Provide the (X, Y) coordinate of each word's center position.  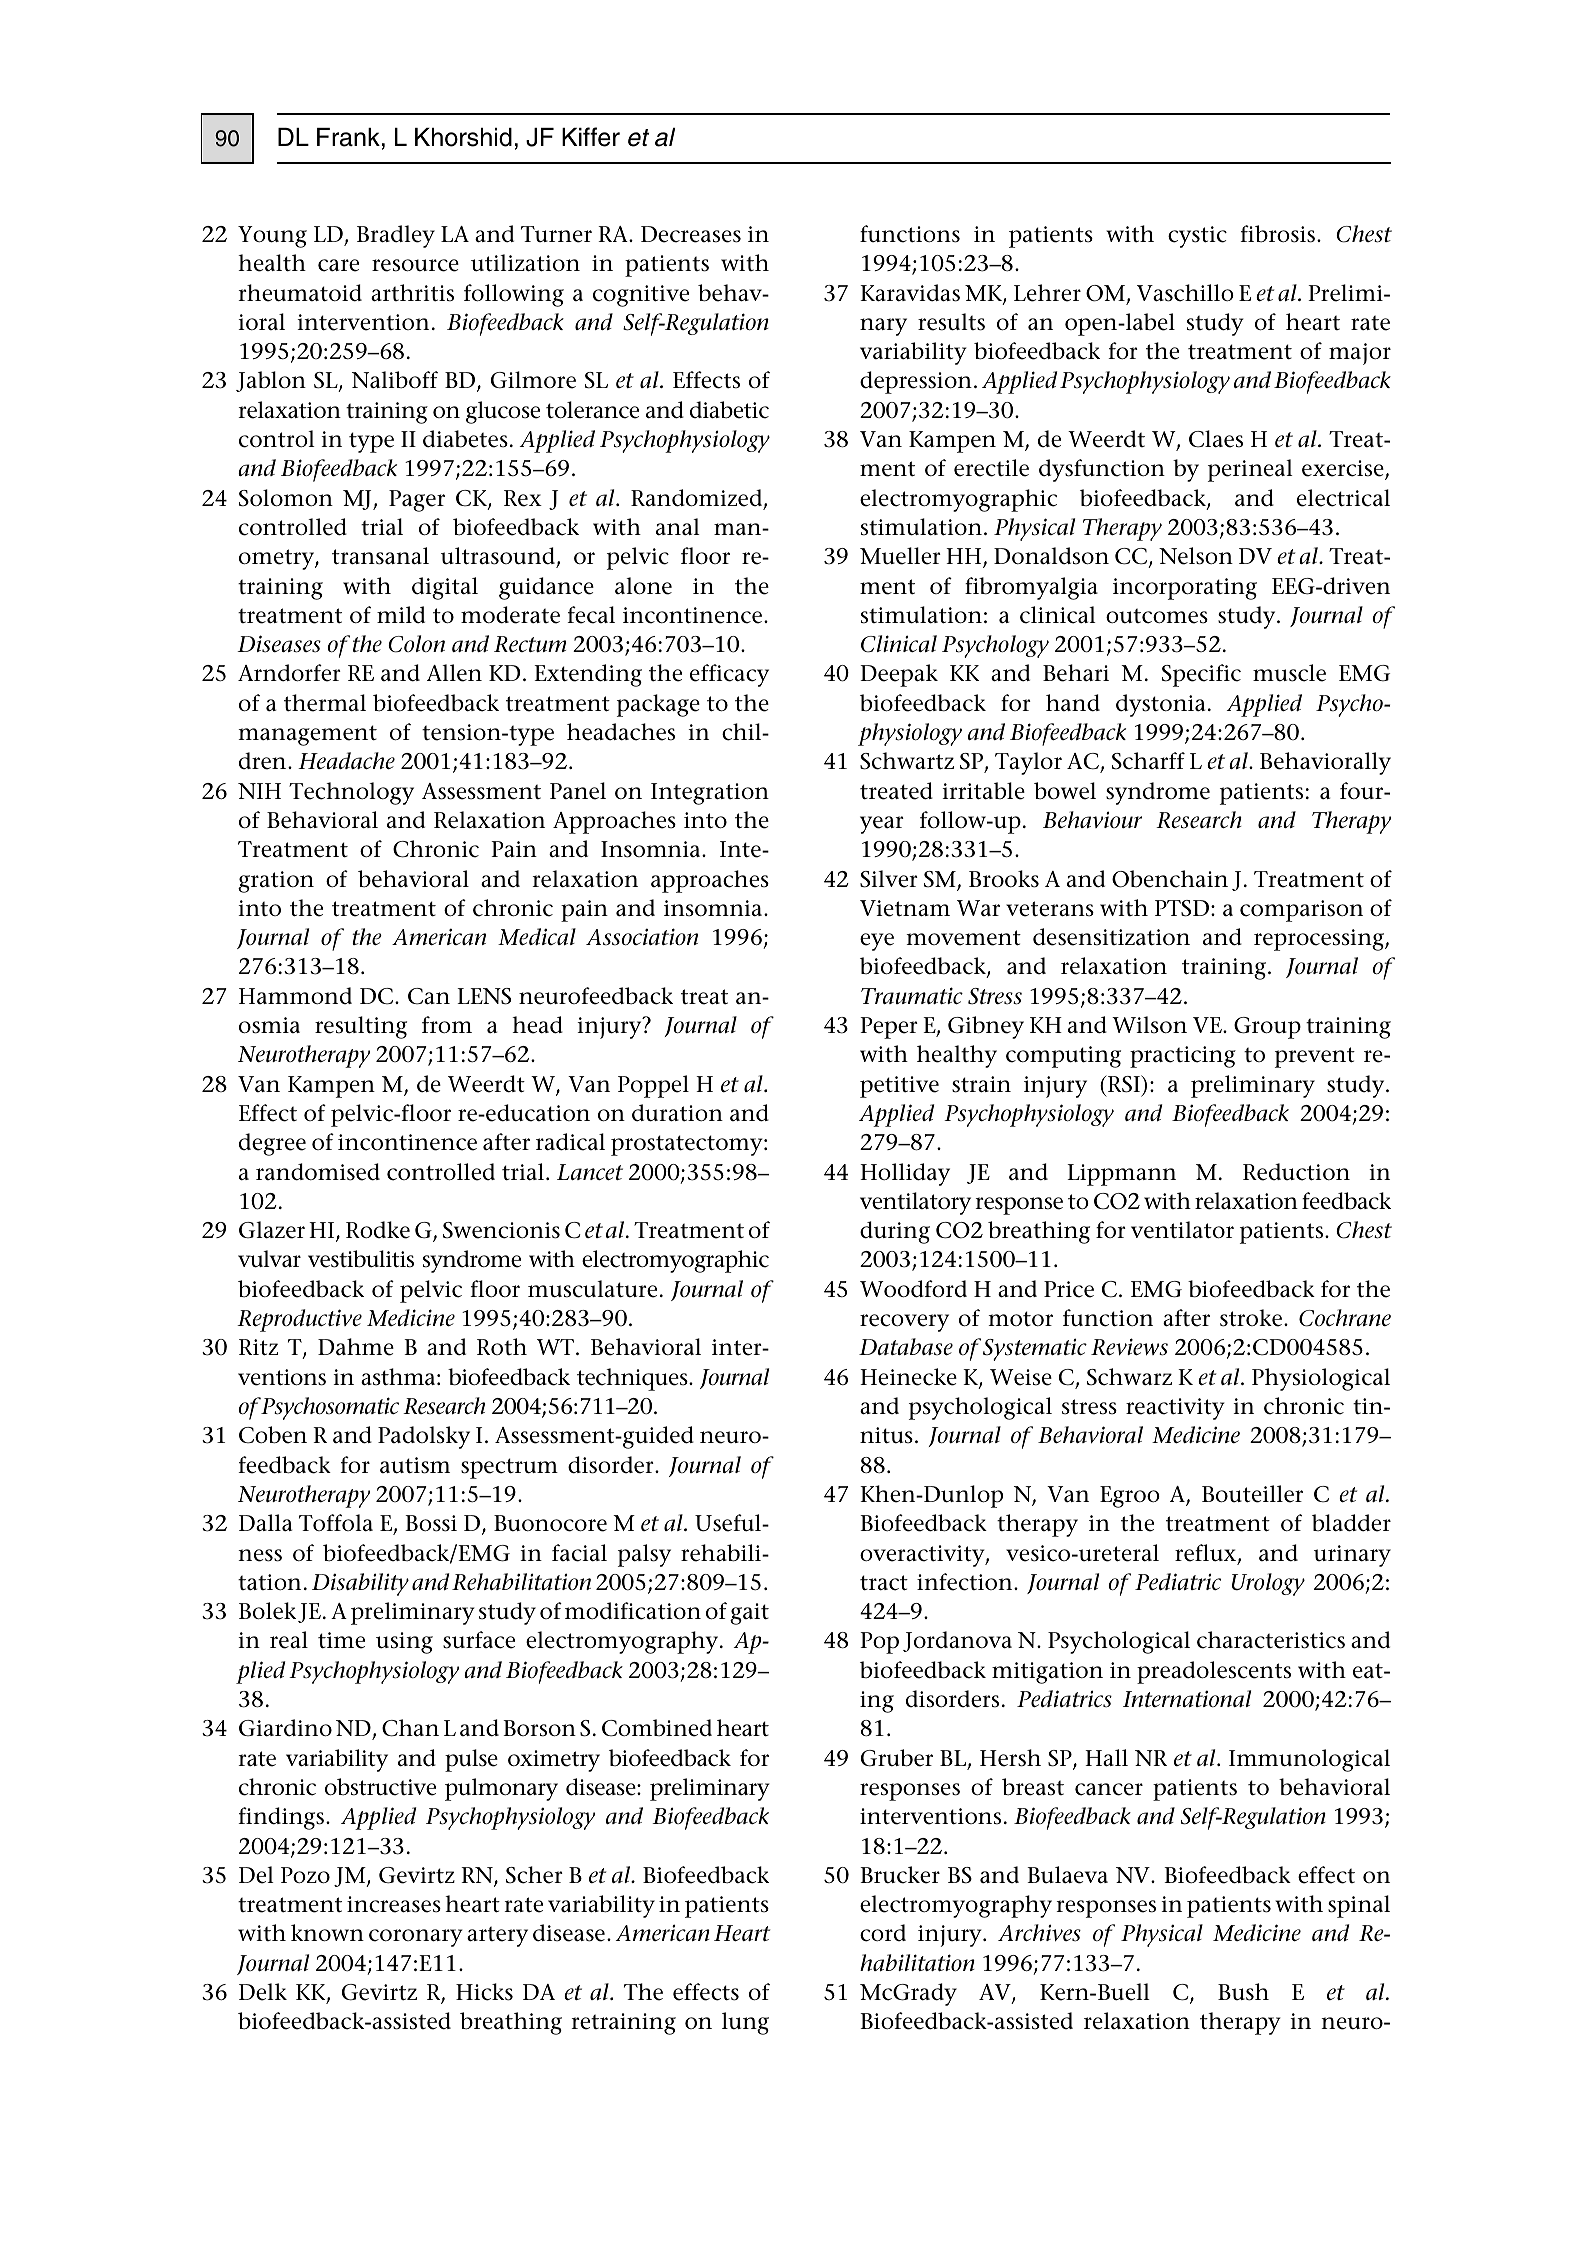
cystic (1197, 237)
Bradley (396, 236)
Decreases (691, 234)
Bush (1243, 1992)
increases (394, 1904)
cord (883, 1933)
